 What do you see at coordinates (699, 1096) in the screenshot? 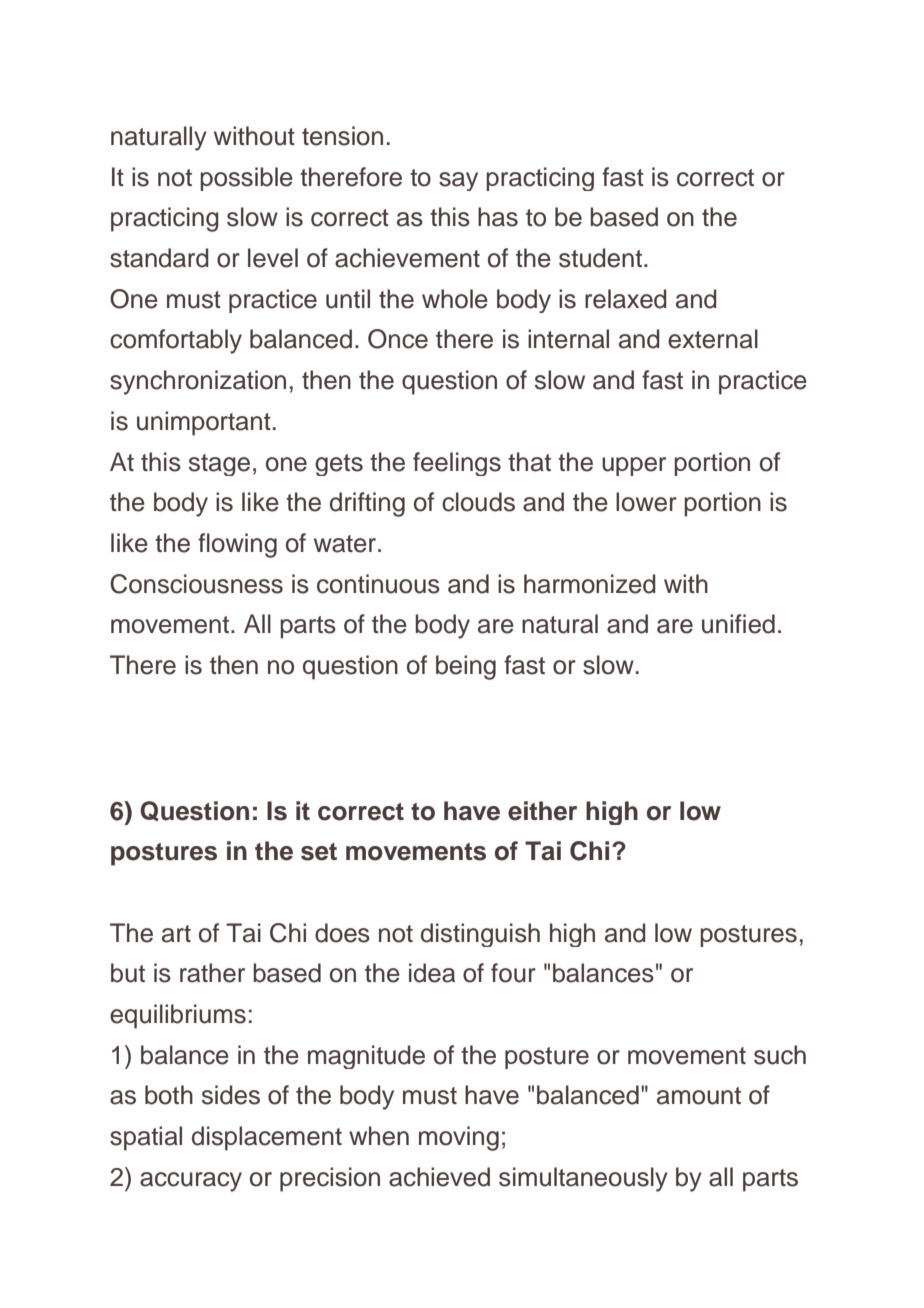
I see `amount` at bounding box center [699, 1096].
